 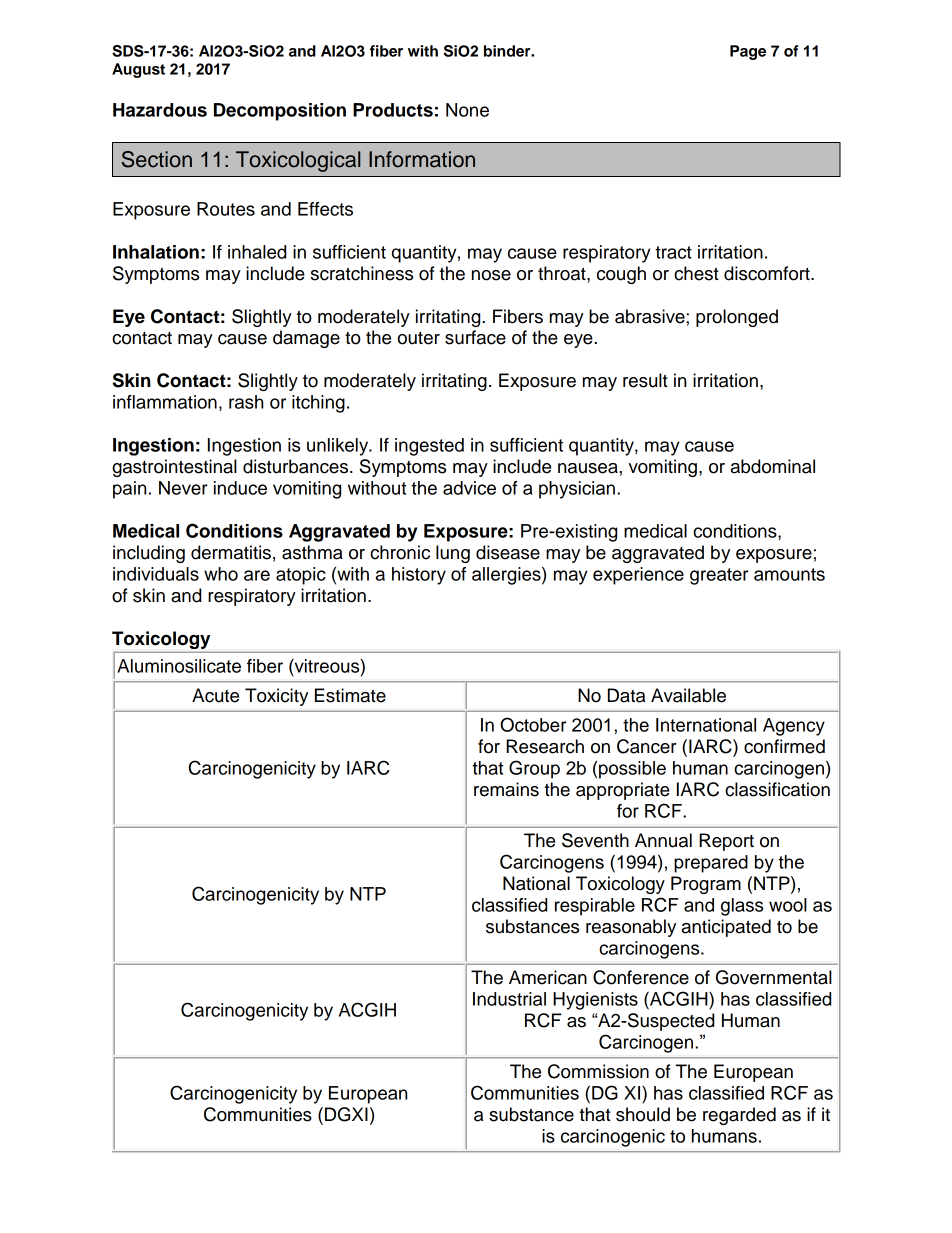 What do you see at coordinates (719, 576) in the screenshot?
I see `greater` at bounding box center [719, 576].
